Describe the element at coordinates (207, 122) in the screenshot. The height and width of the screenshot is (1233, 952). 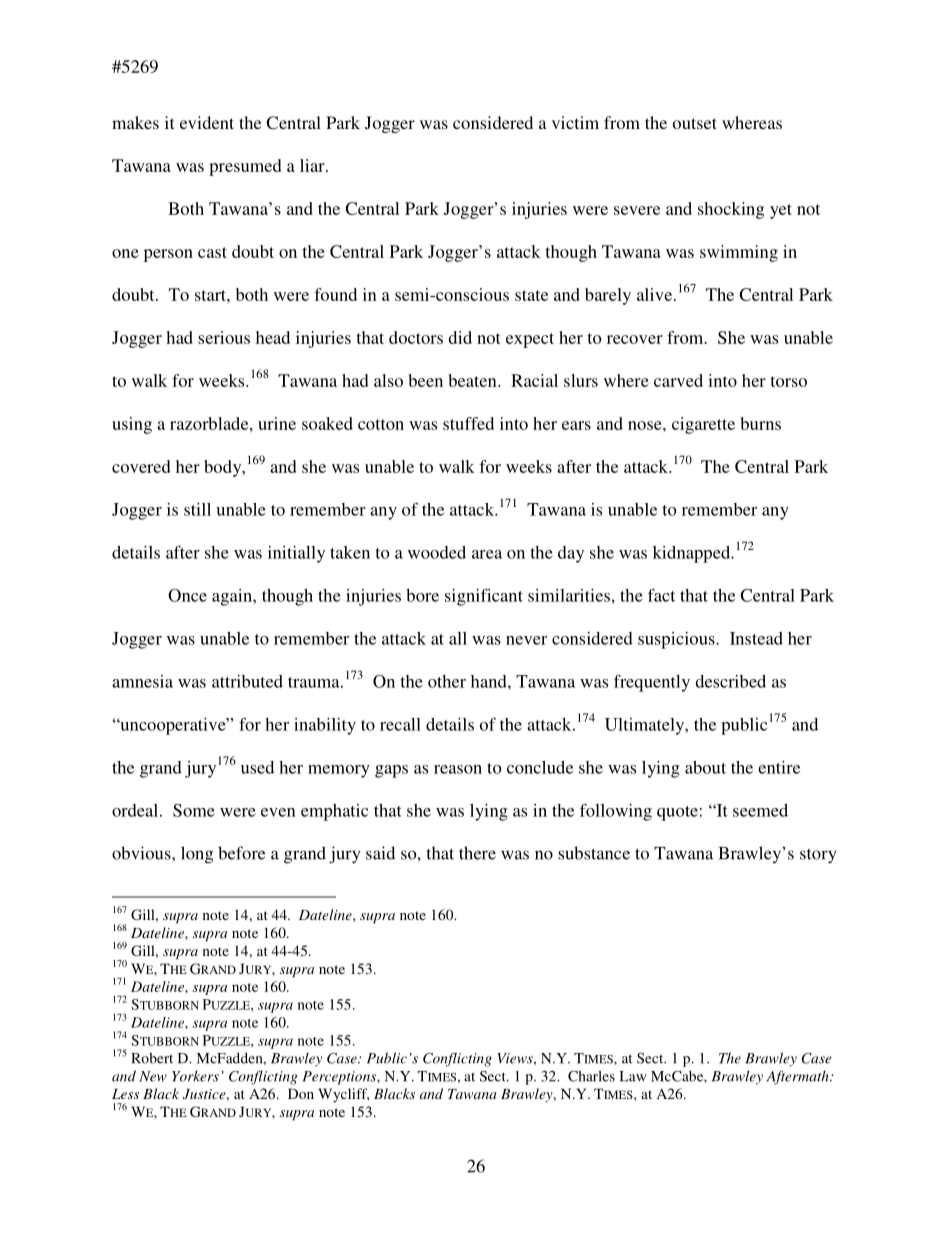
I see `evident` at that location.
